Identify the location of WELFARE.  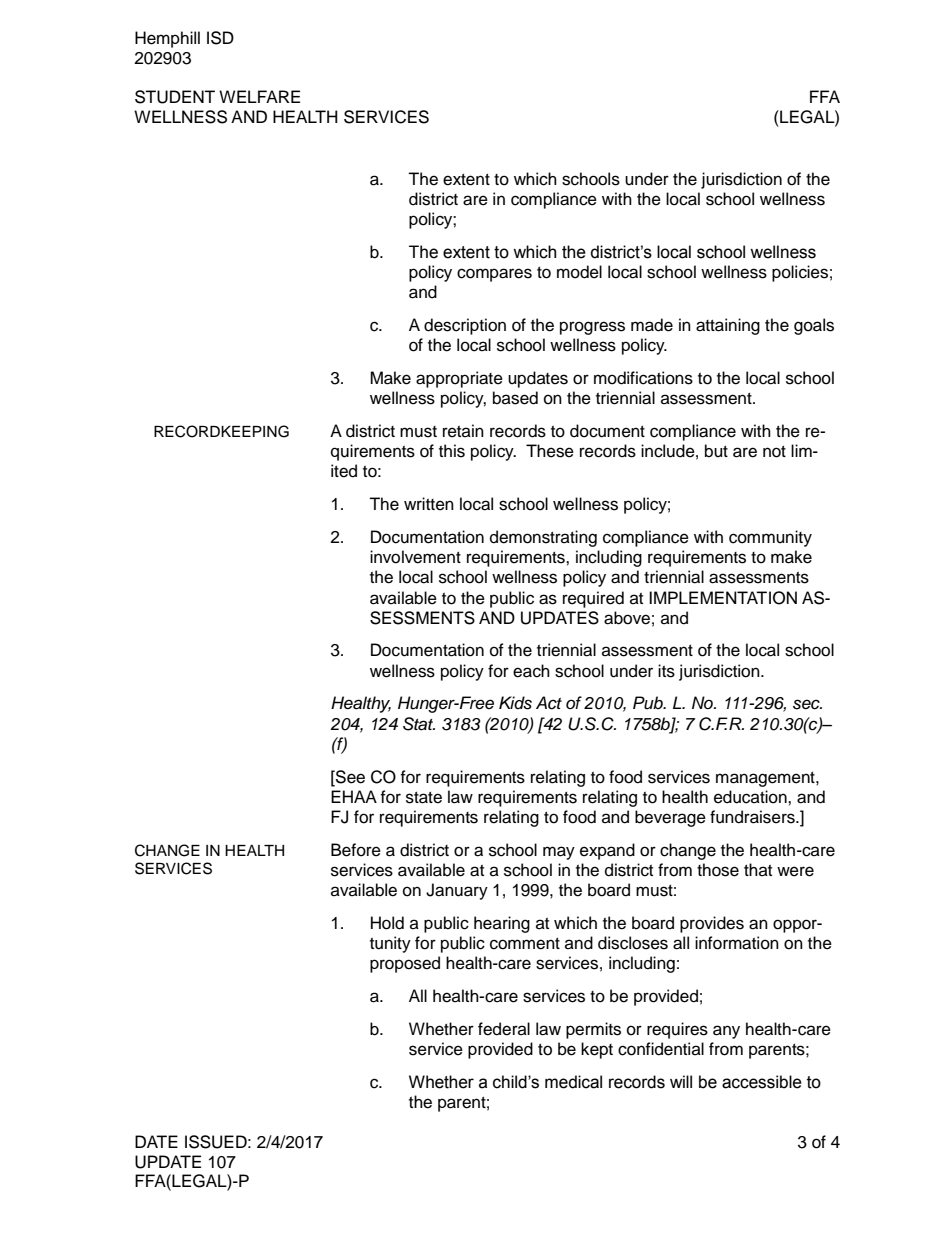
(259, 96).
